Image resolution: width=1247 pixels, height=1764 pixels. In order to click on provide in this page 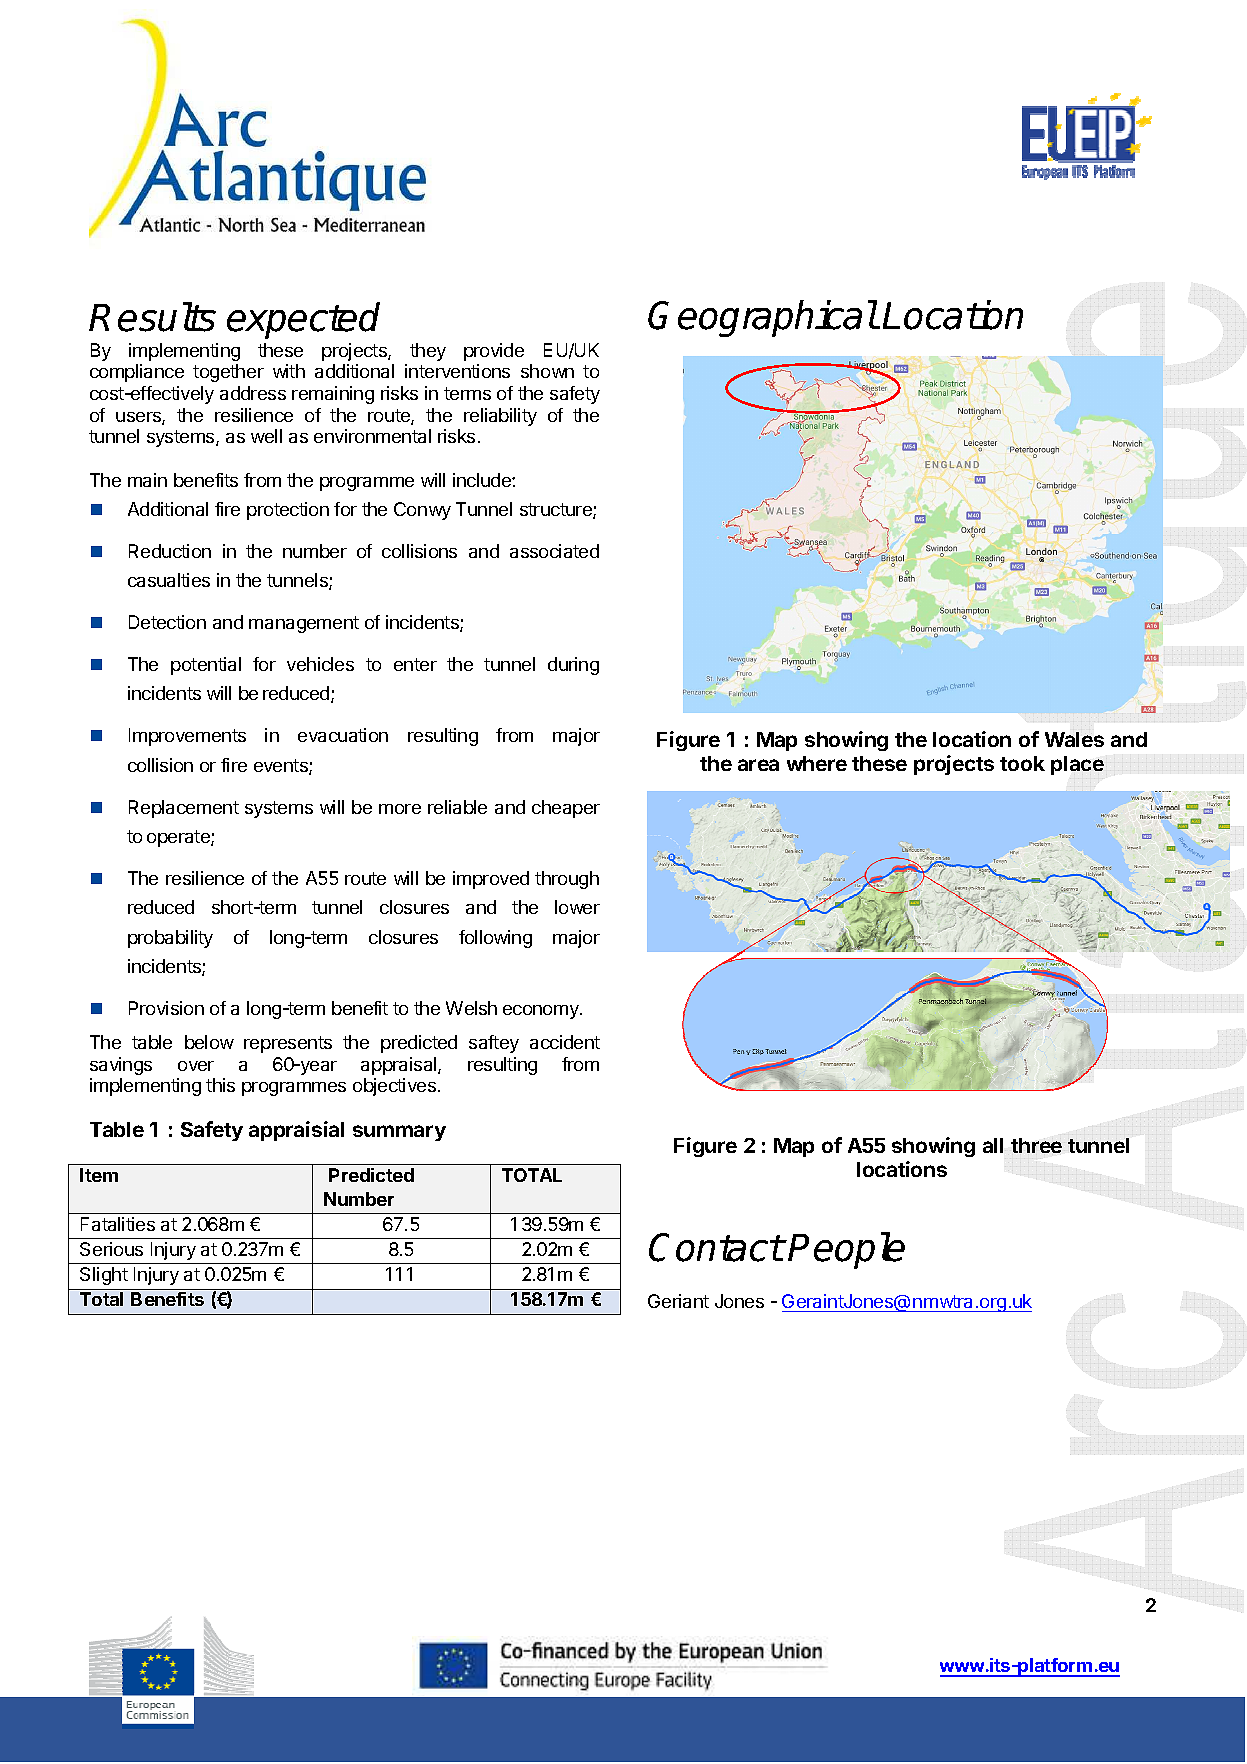, I will do `click(494, 352)`.
